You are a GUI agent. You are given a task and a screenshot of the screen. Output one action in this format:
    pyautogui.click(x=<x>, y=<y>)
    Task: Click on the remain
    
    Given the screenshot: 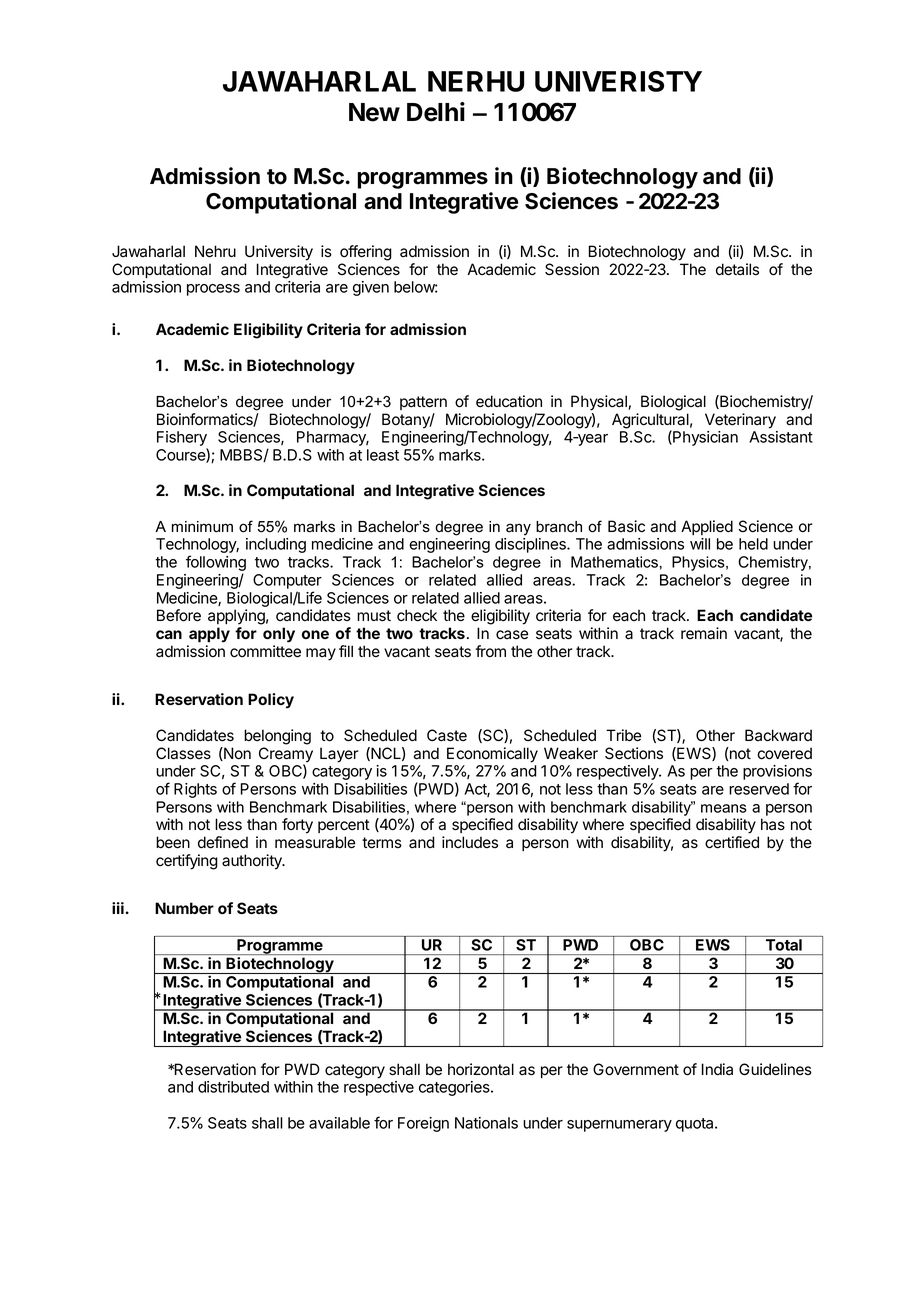 What is the action you would take?
    pyautogui.click(x=704, y=633)
